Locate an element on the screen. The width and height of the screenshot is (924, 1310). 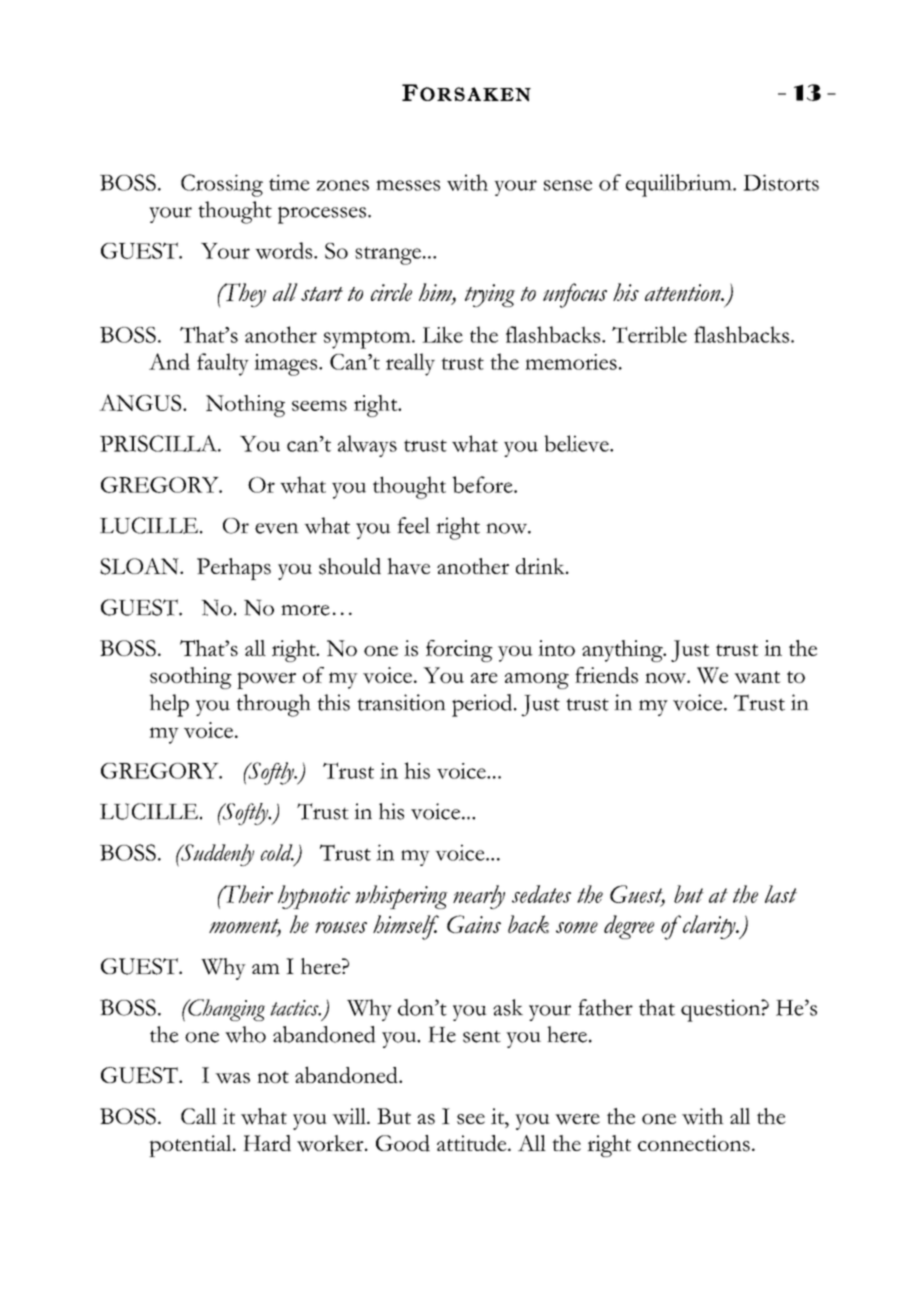
messes is located at coordinates (408, 185).
